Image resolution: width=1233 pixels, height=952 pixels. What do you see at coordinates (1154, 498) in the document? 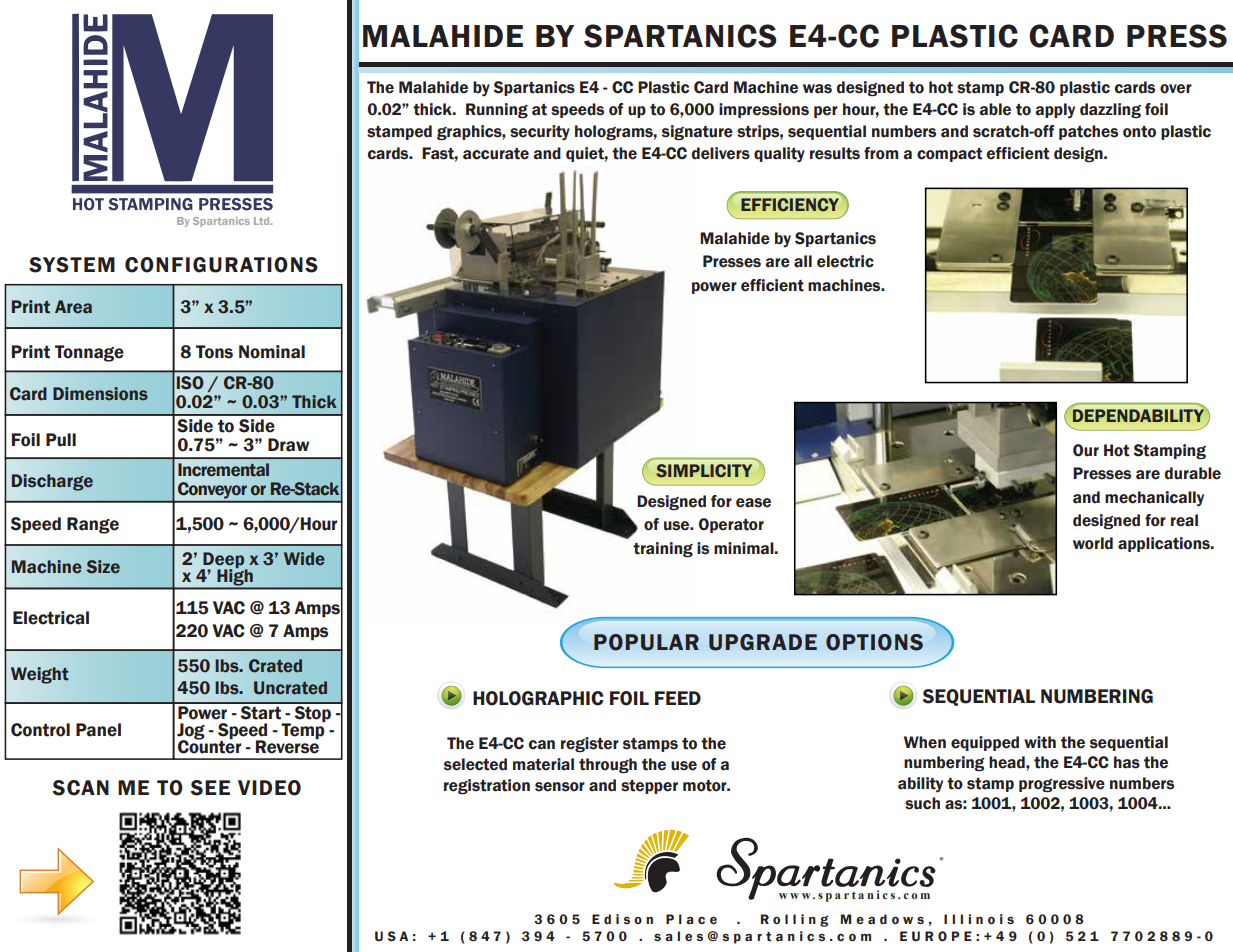
I see `mechanically` at bounding box center [1154, 498].
